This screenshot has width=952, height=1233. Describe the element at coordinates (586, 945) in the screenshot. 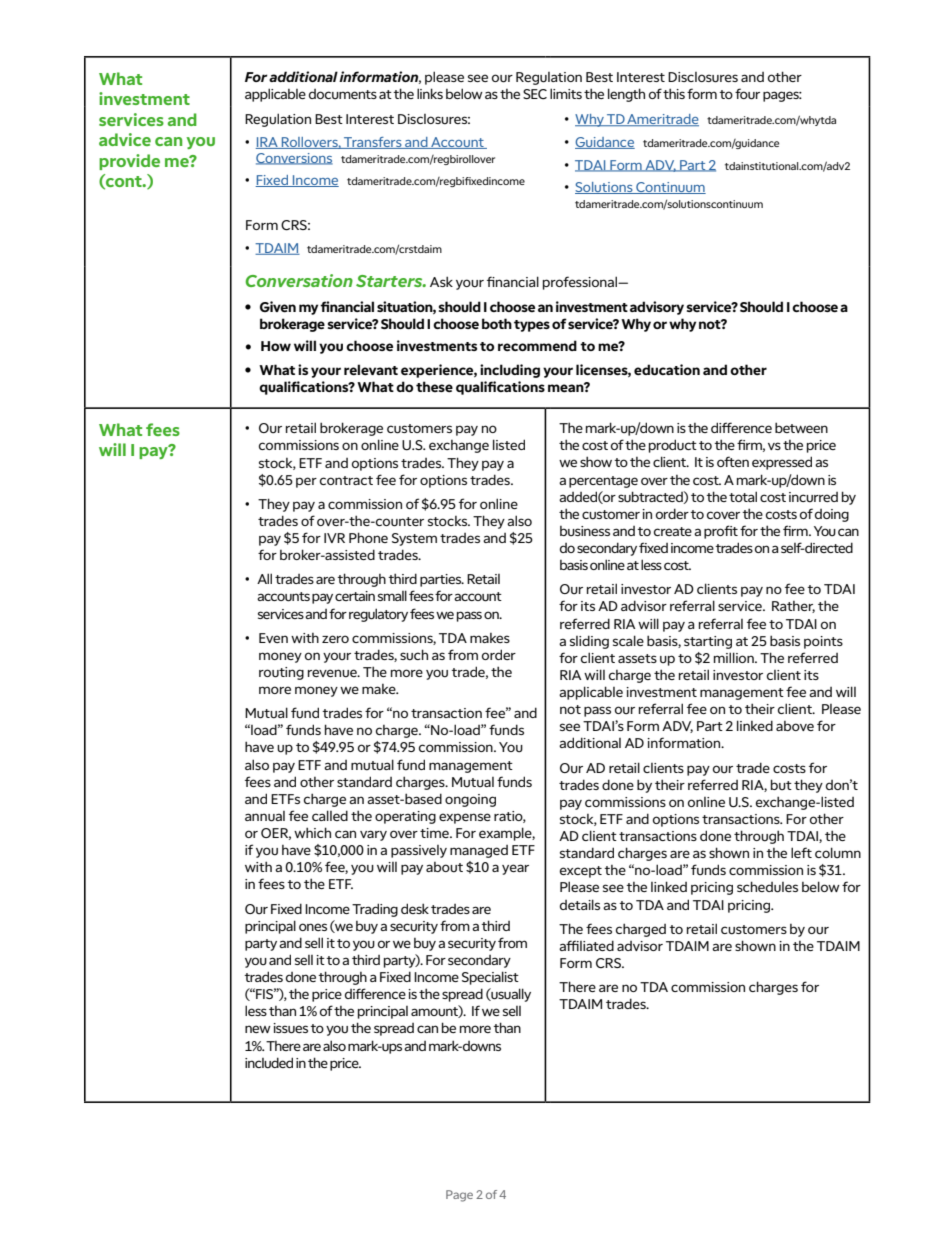

I see `affiliated` at that location.
